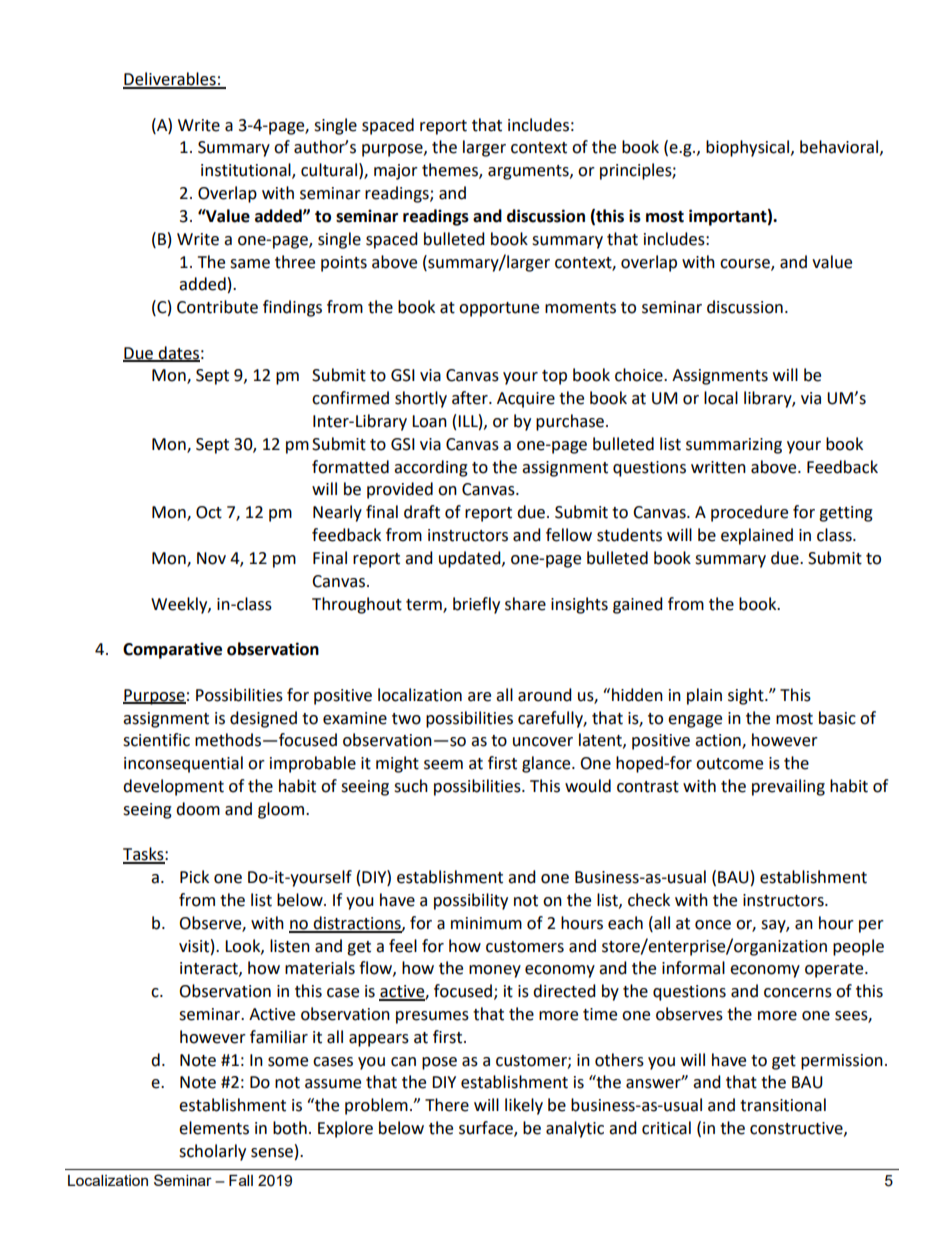  What do you see at coordinates (525, 604) in the page?
I see `share` at bounding box center [525, 604].
